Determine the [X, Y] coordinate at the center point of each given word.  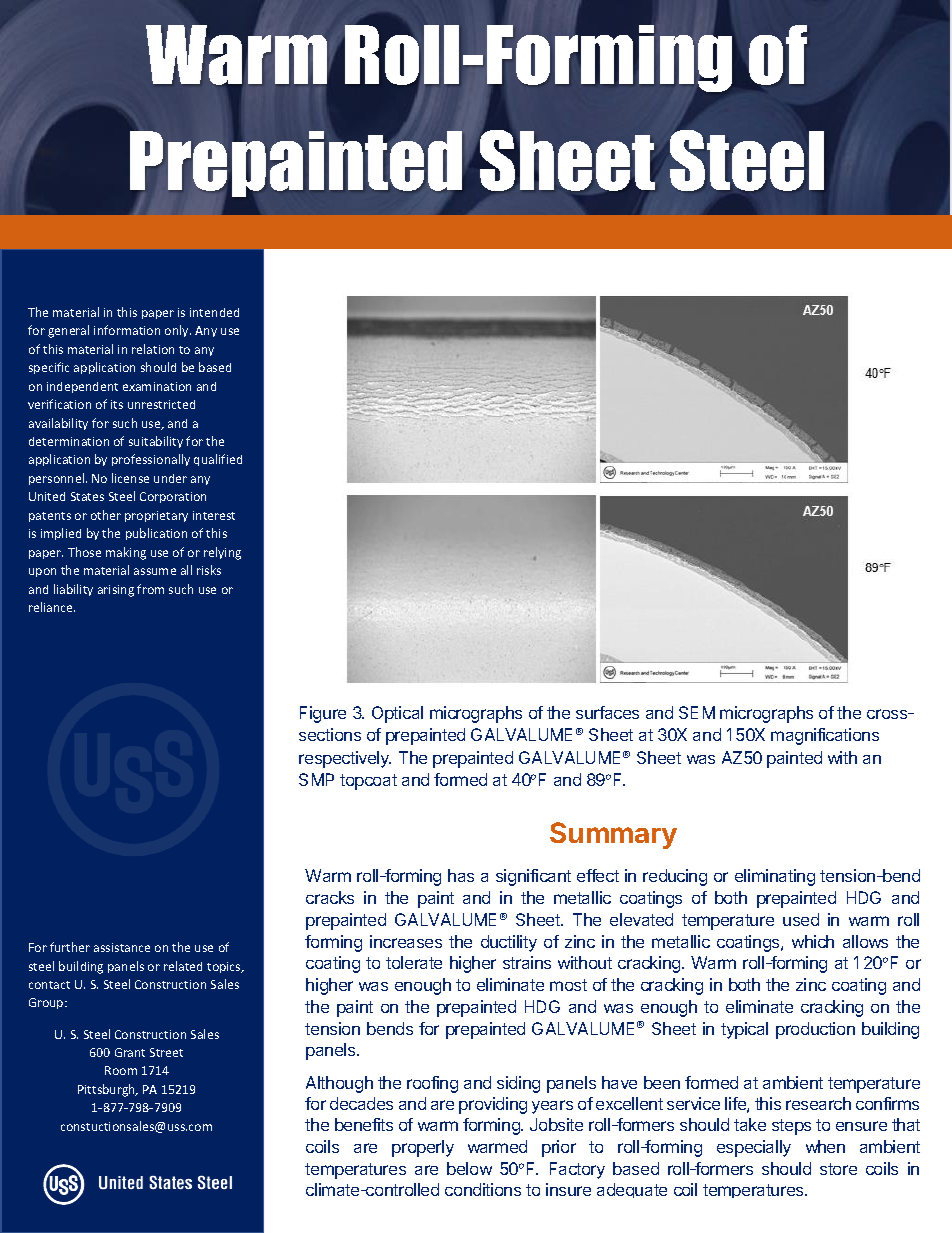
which [813, 941]
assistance [122, 947]
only [178, 331]
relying [222, 553]
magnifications [825, 736]
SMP [316, 779]
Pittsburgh [107, 1090]
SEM [697, 712]
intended [214, 312]
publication [156, 534]
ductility [509, 943]
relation [153, 349]
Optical [397, 714]
